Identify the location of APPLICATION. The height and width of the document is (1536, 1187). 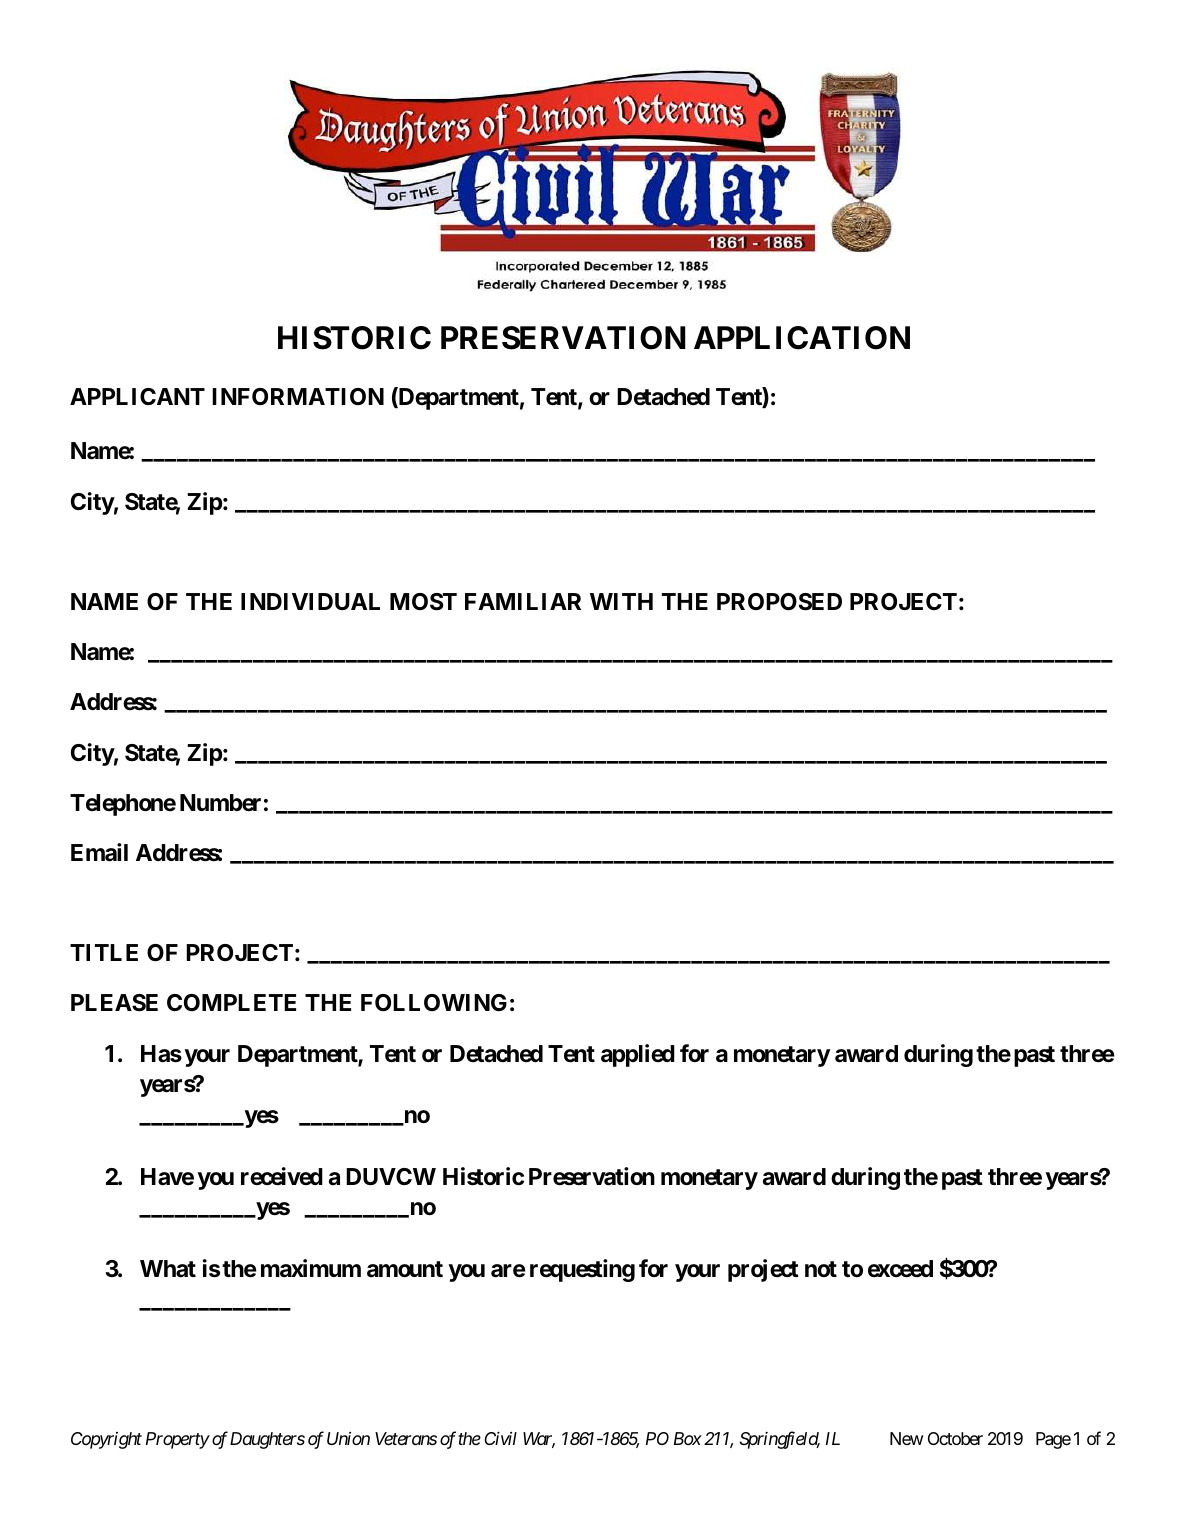
(802, 338).
